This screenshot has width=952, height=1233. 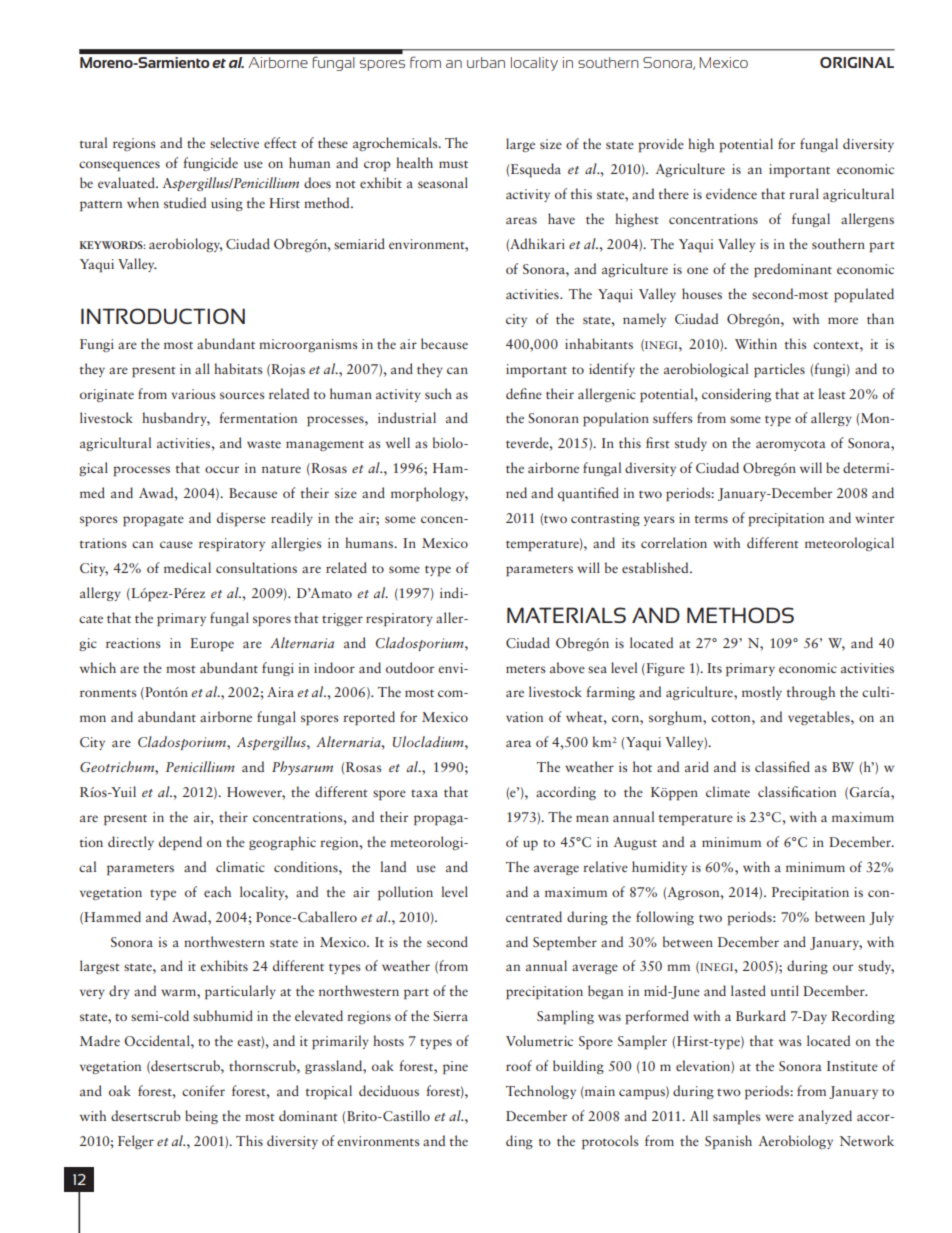 What do you see at coordinates (234, 142) in the screenshot?
I see `selective` at bounding box center [234, 142].
